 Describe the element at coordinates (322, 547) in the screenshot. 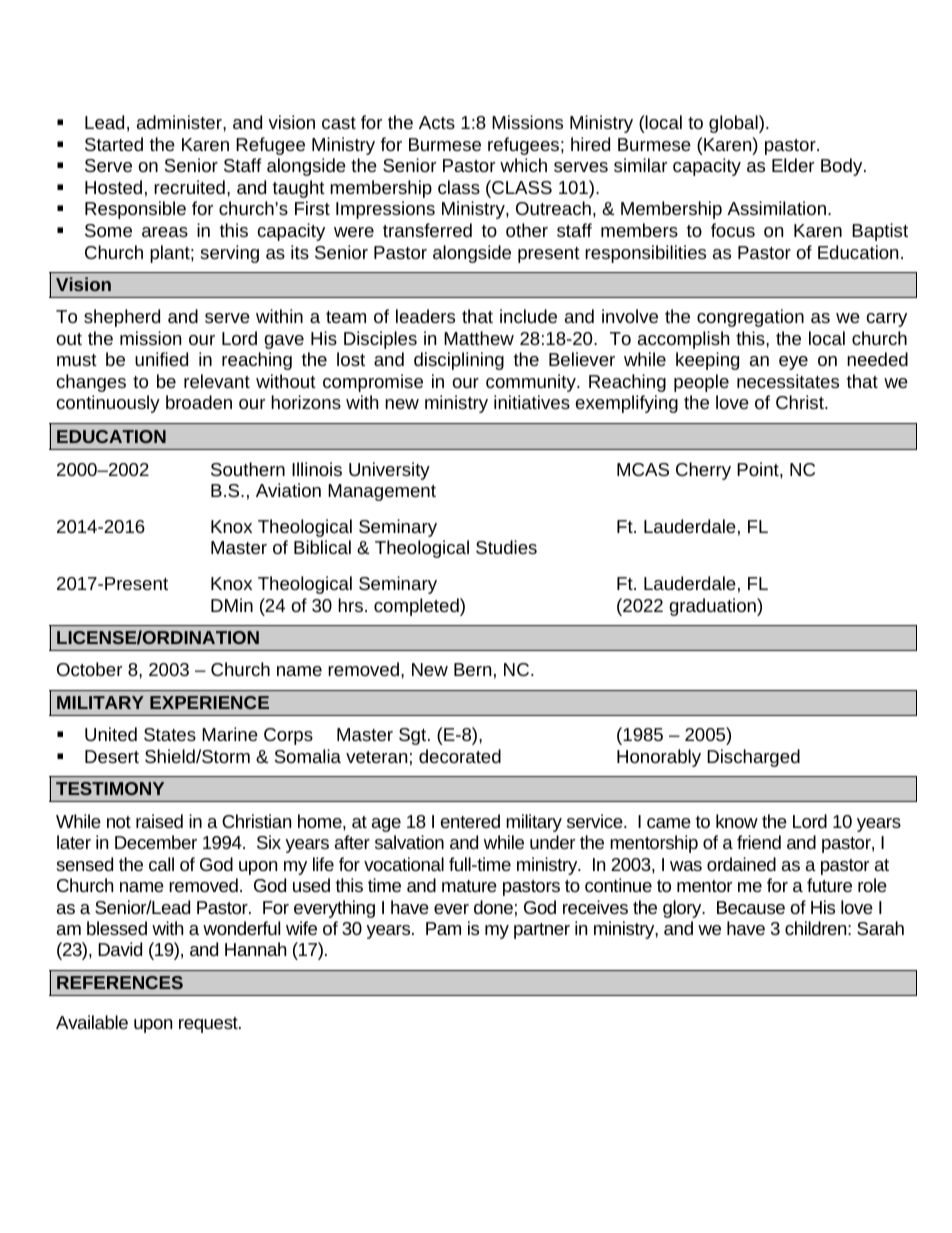

I see `Biblical` at that location.
